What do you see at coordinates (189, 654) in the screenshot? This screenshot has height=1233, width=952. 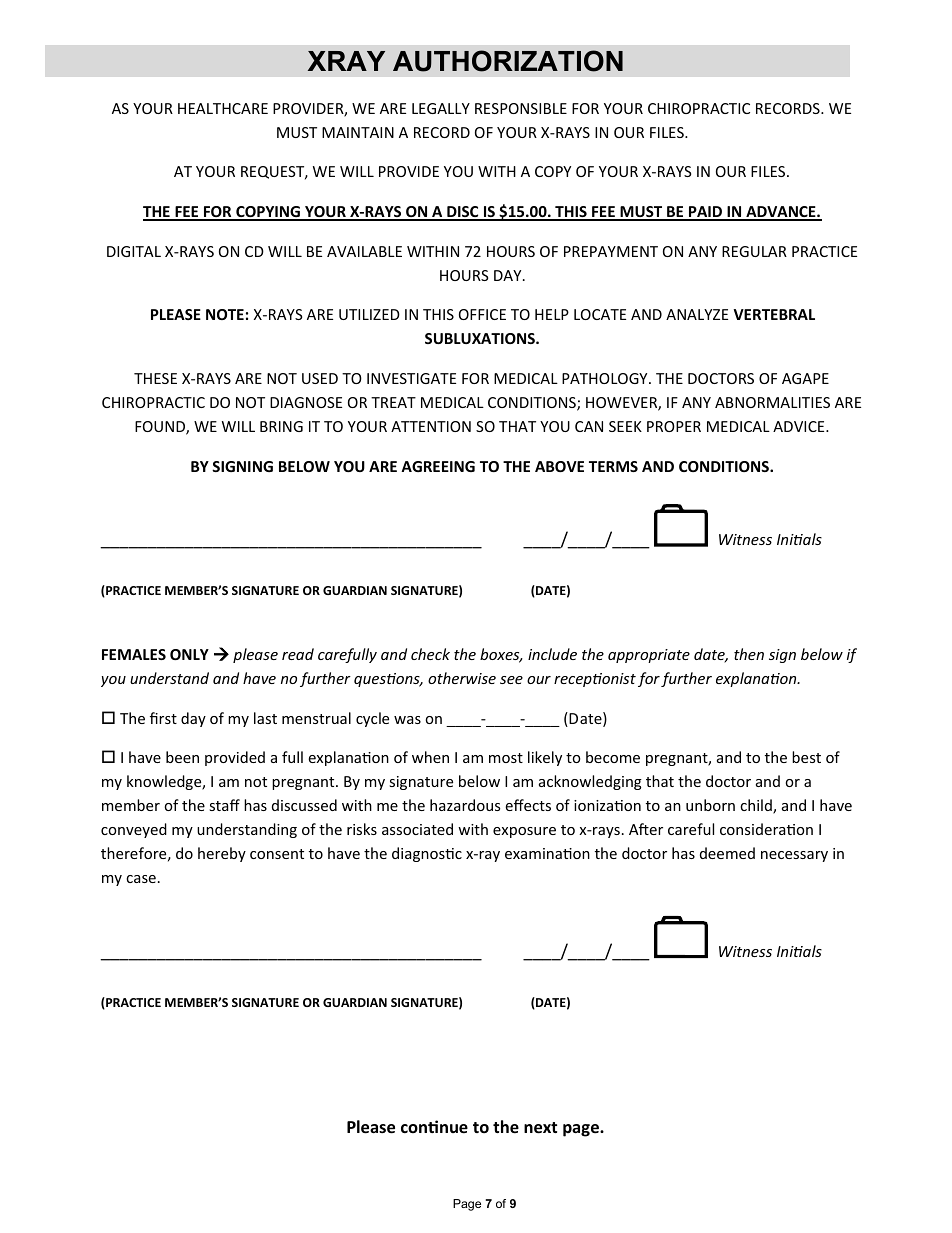 I see `ONLY` at bounding box center [189, 654].
